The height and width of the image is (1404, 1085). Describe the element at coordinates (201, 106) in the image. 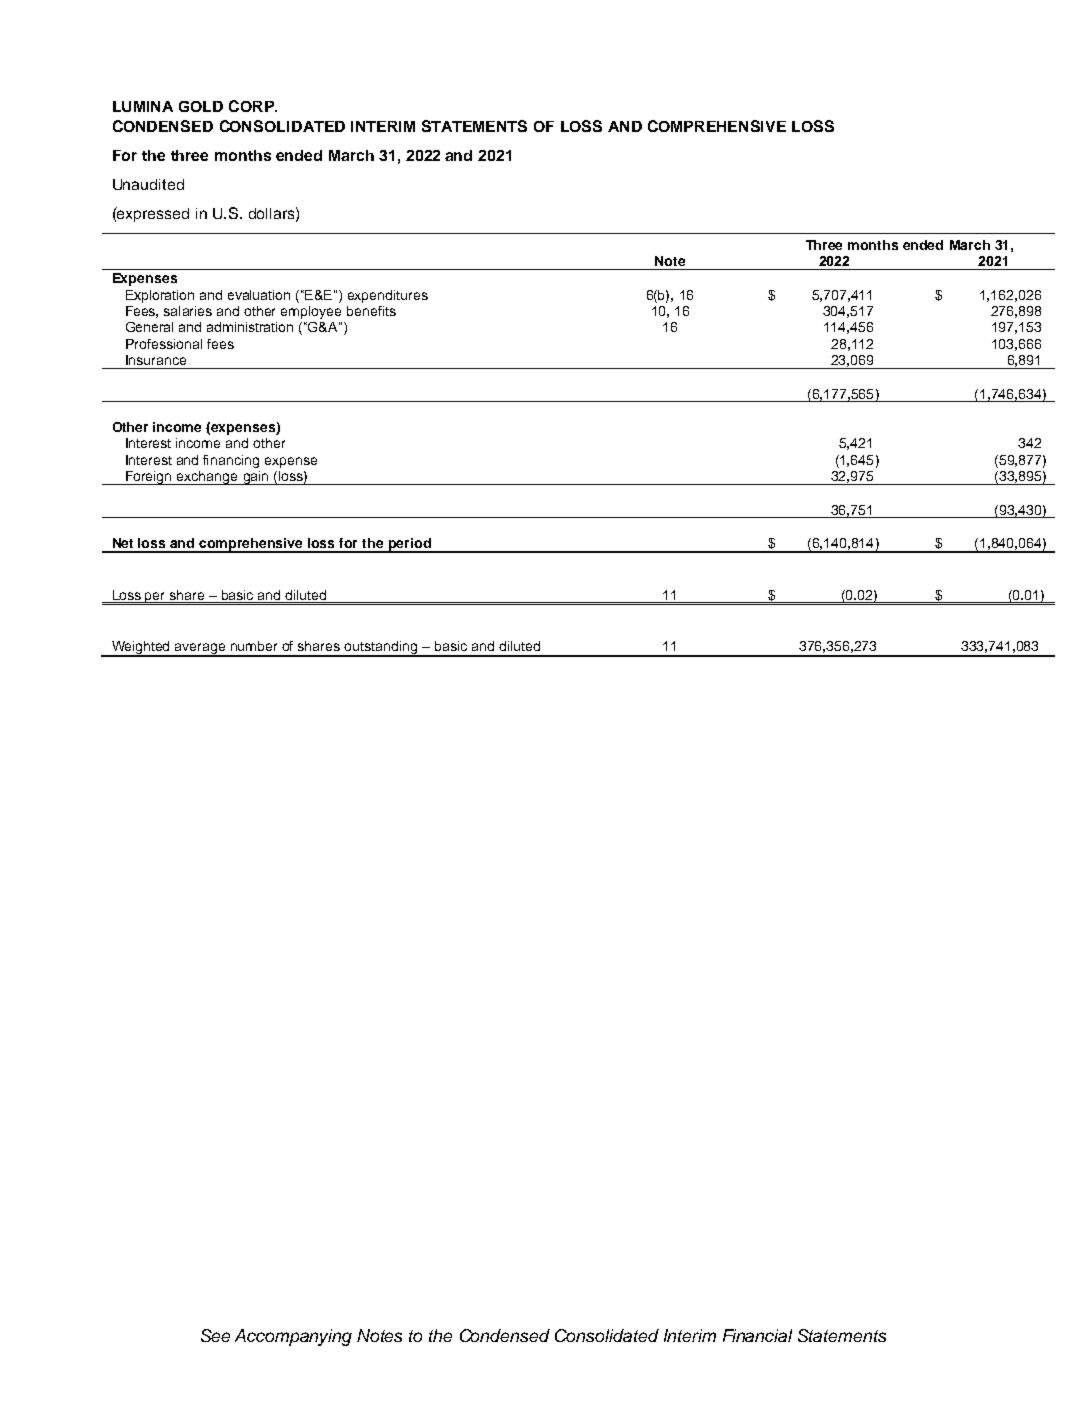

I see `GOLD` at that location.
